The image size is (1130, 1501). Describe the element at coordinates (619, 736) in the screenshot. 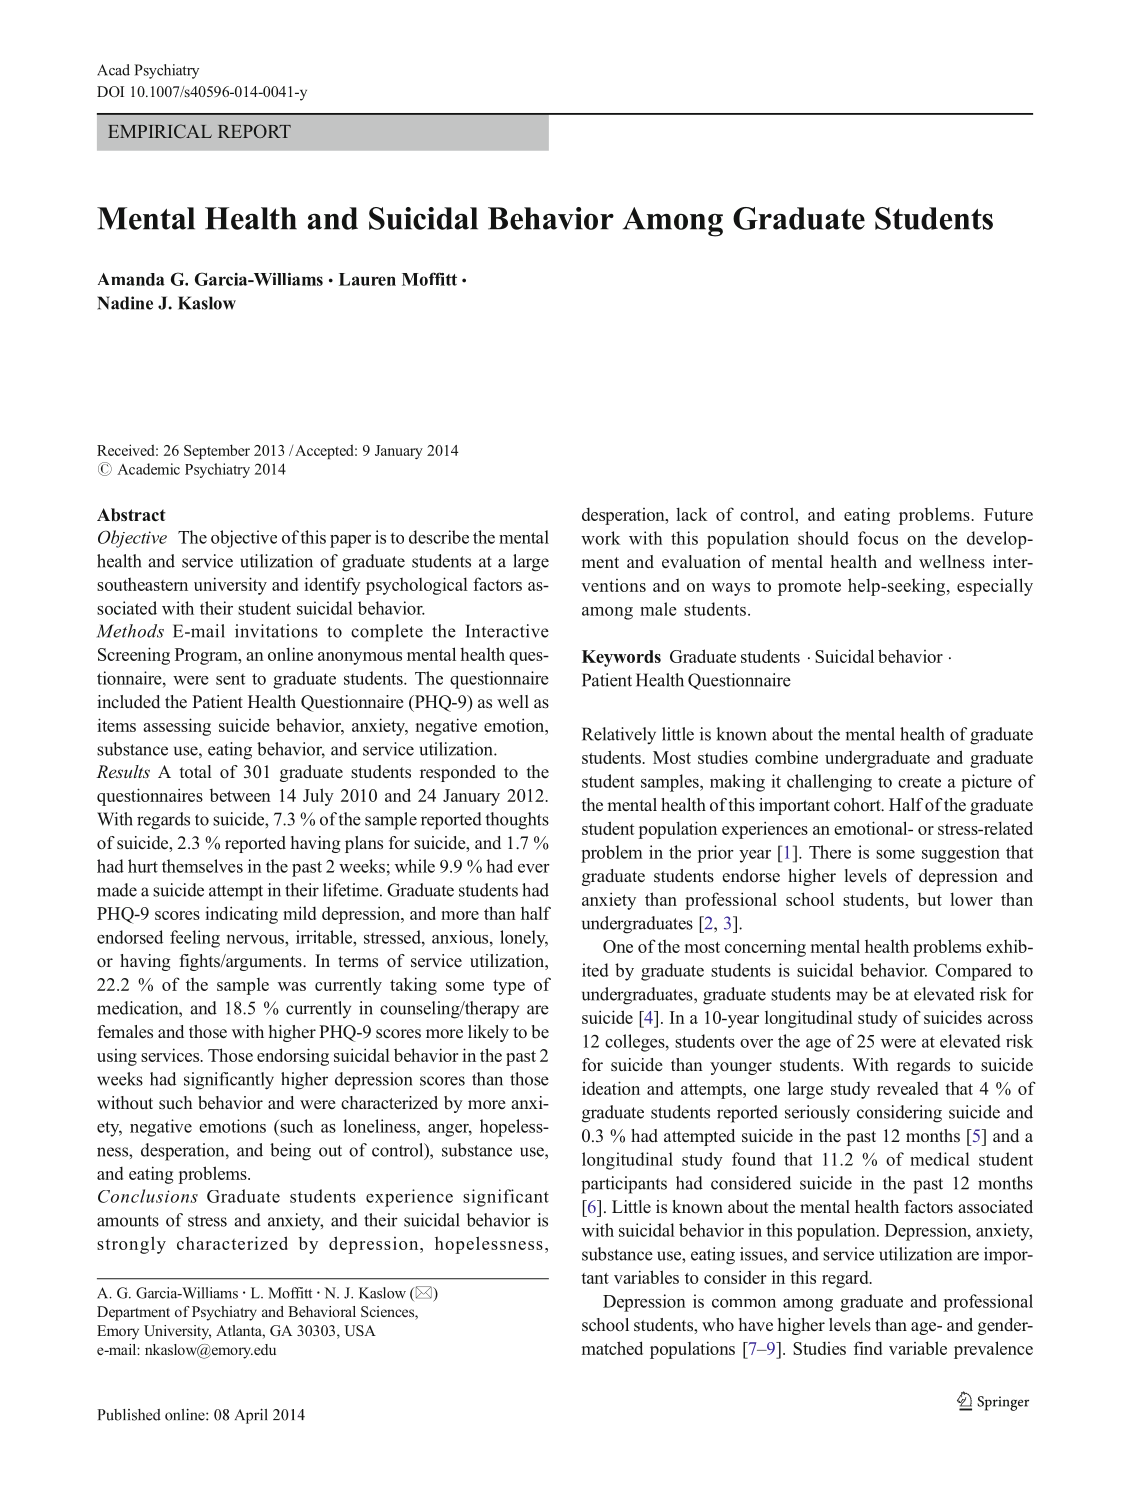

I see `Relatively` at that location.
